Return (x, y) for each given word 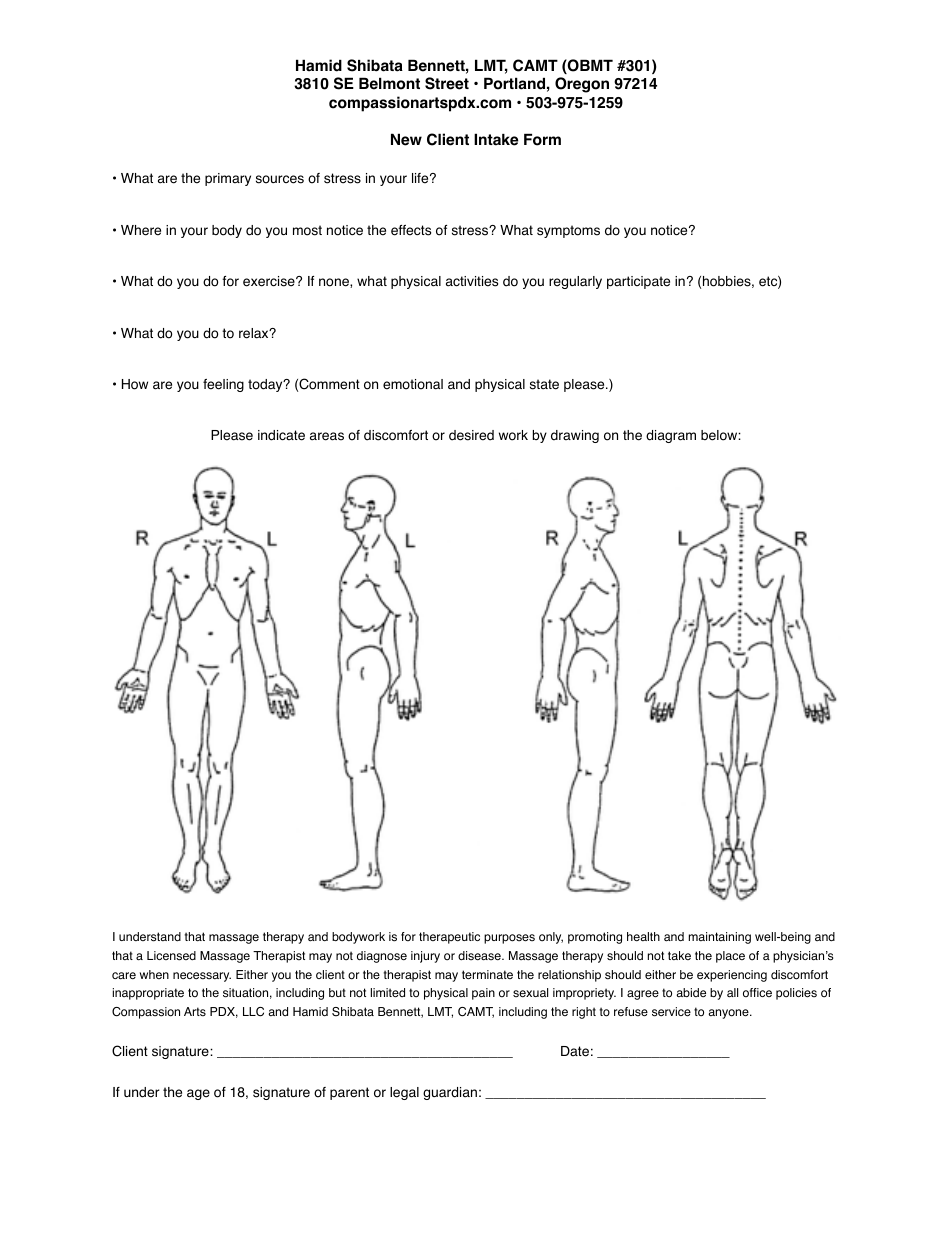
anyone (729, 1014)
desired (471, 435)
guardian (450, 1093)
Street (447, 83)
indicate (281, 435)
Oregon (582, 85)
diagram (671, 436)
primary (228, 179)
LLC (253, 1012)
